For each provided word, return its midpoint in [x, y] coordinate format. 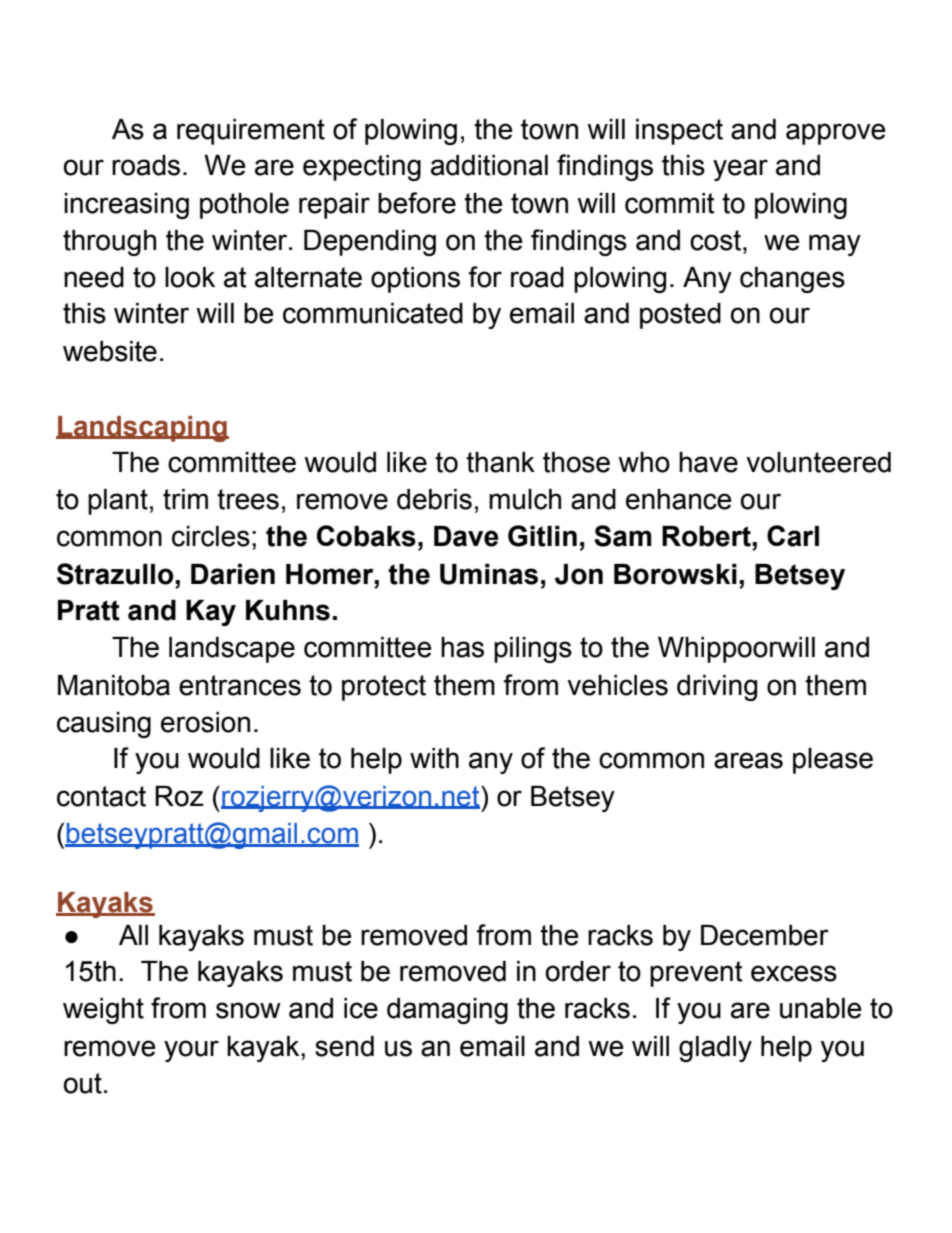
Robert [707, 536]
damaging [447, 1011]
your [191, 1051]
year [740, 170]
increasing [126, 206]
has [462, 647]
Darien [233, 574]
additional [489, 165]
